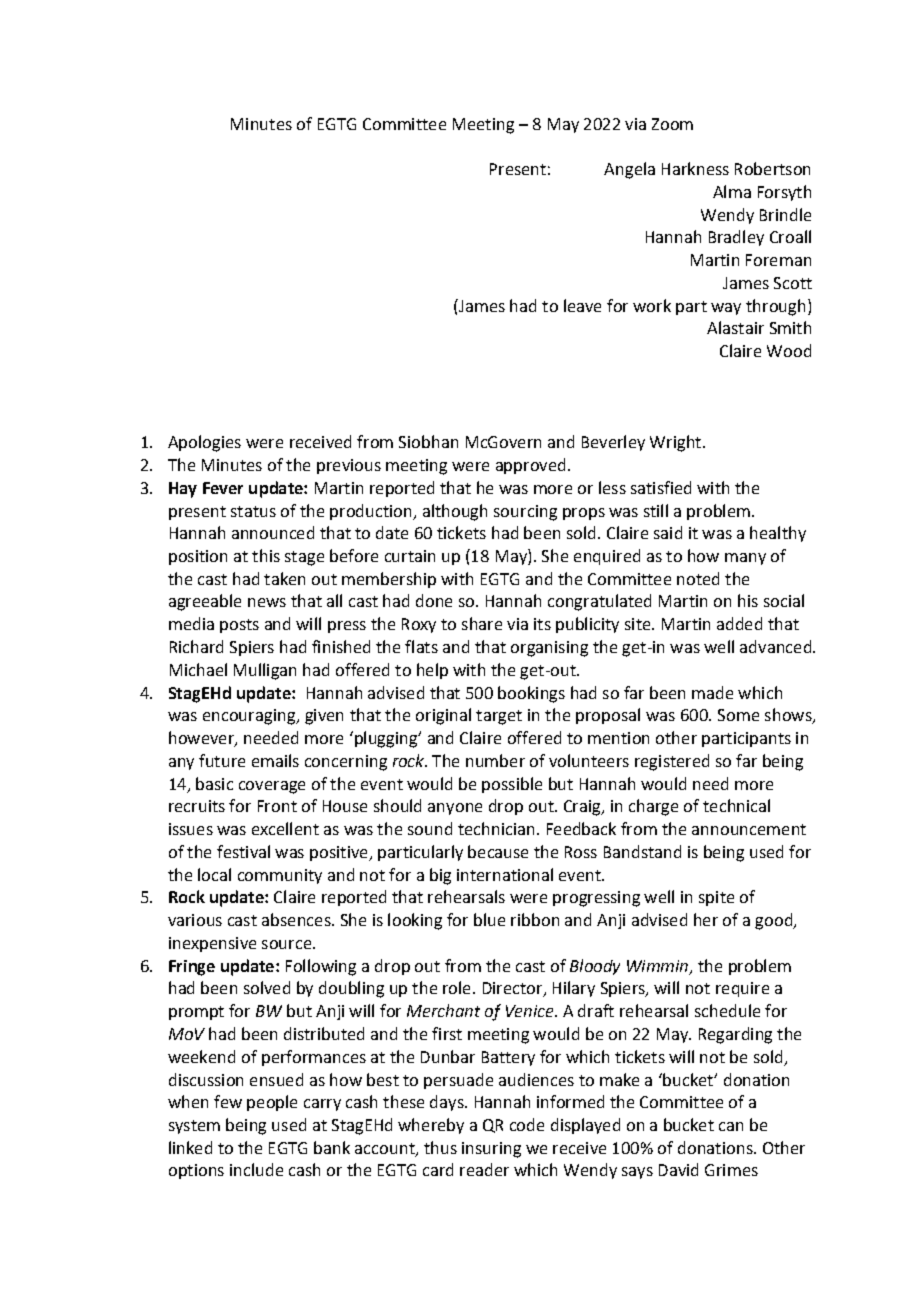 The width and height of the screenshot is (924, 1308). I want to click on Apologies, so click(204, 443).
